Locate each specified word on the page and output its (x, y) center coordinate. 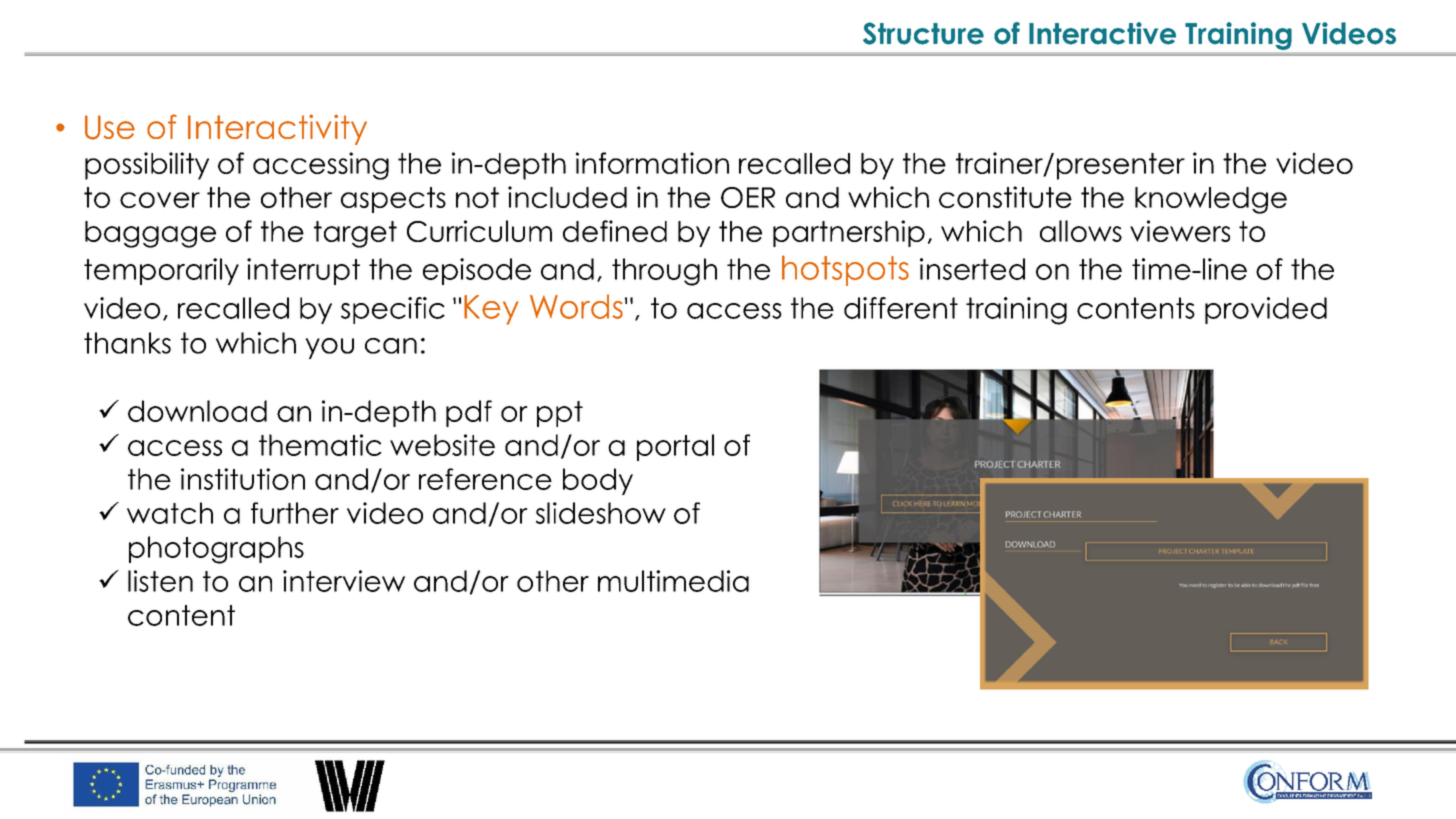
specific (393, 310)
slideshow (601, 513)
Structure (923, 33)
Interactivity (277, 129)
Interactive (1102, 33)
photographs (216, 550)
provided (1266, 310)
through (664, 272)
